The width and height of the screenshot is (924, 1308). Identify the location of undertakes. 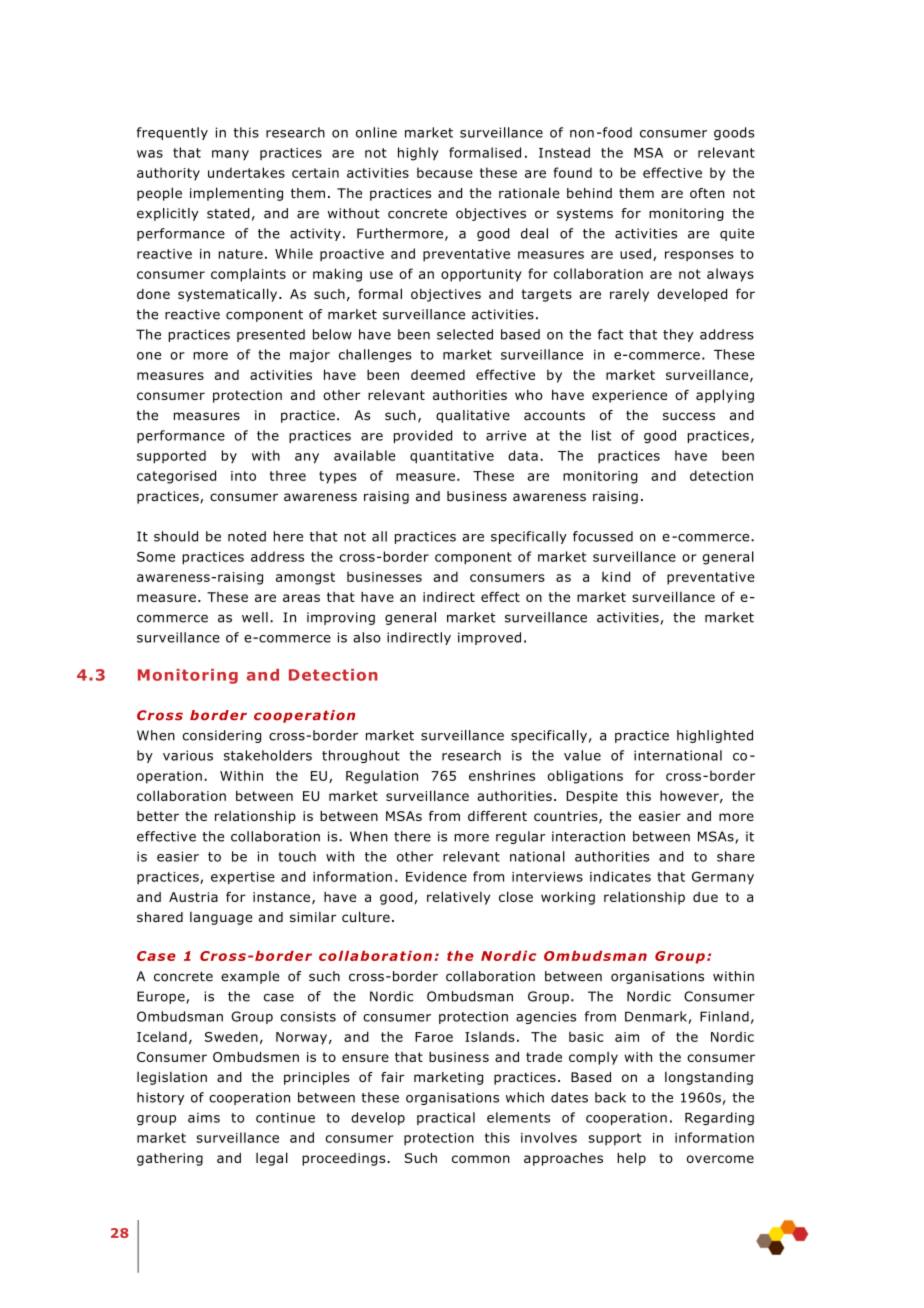
(246, 172).
